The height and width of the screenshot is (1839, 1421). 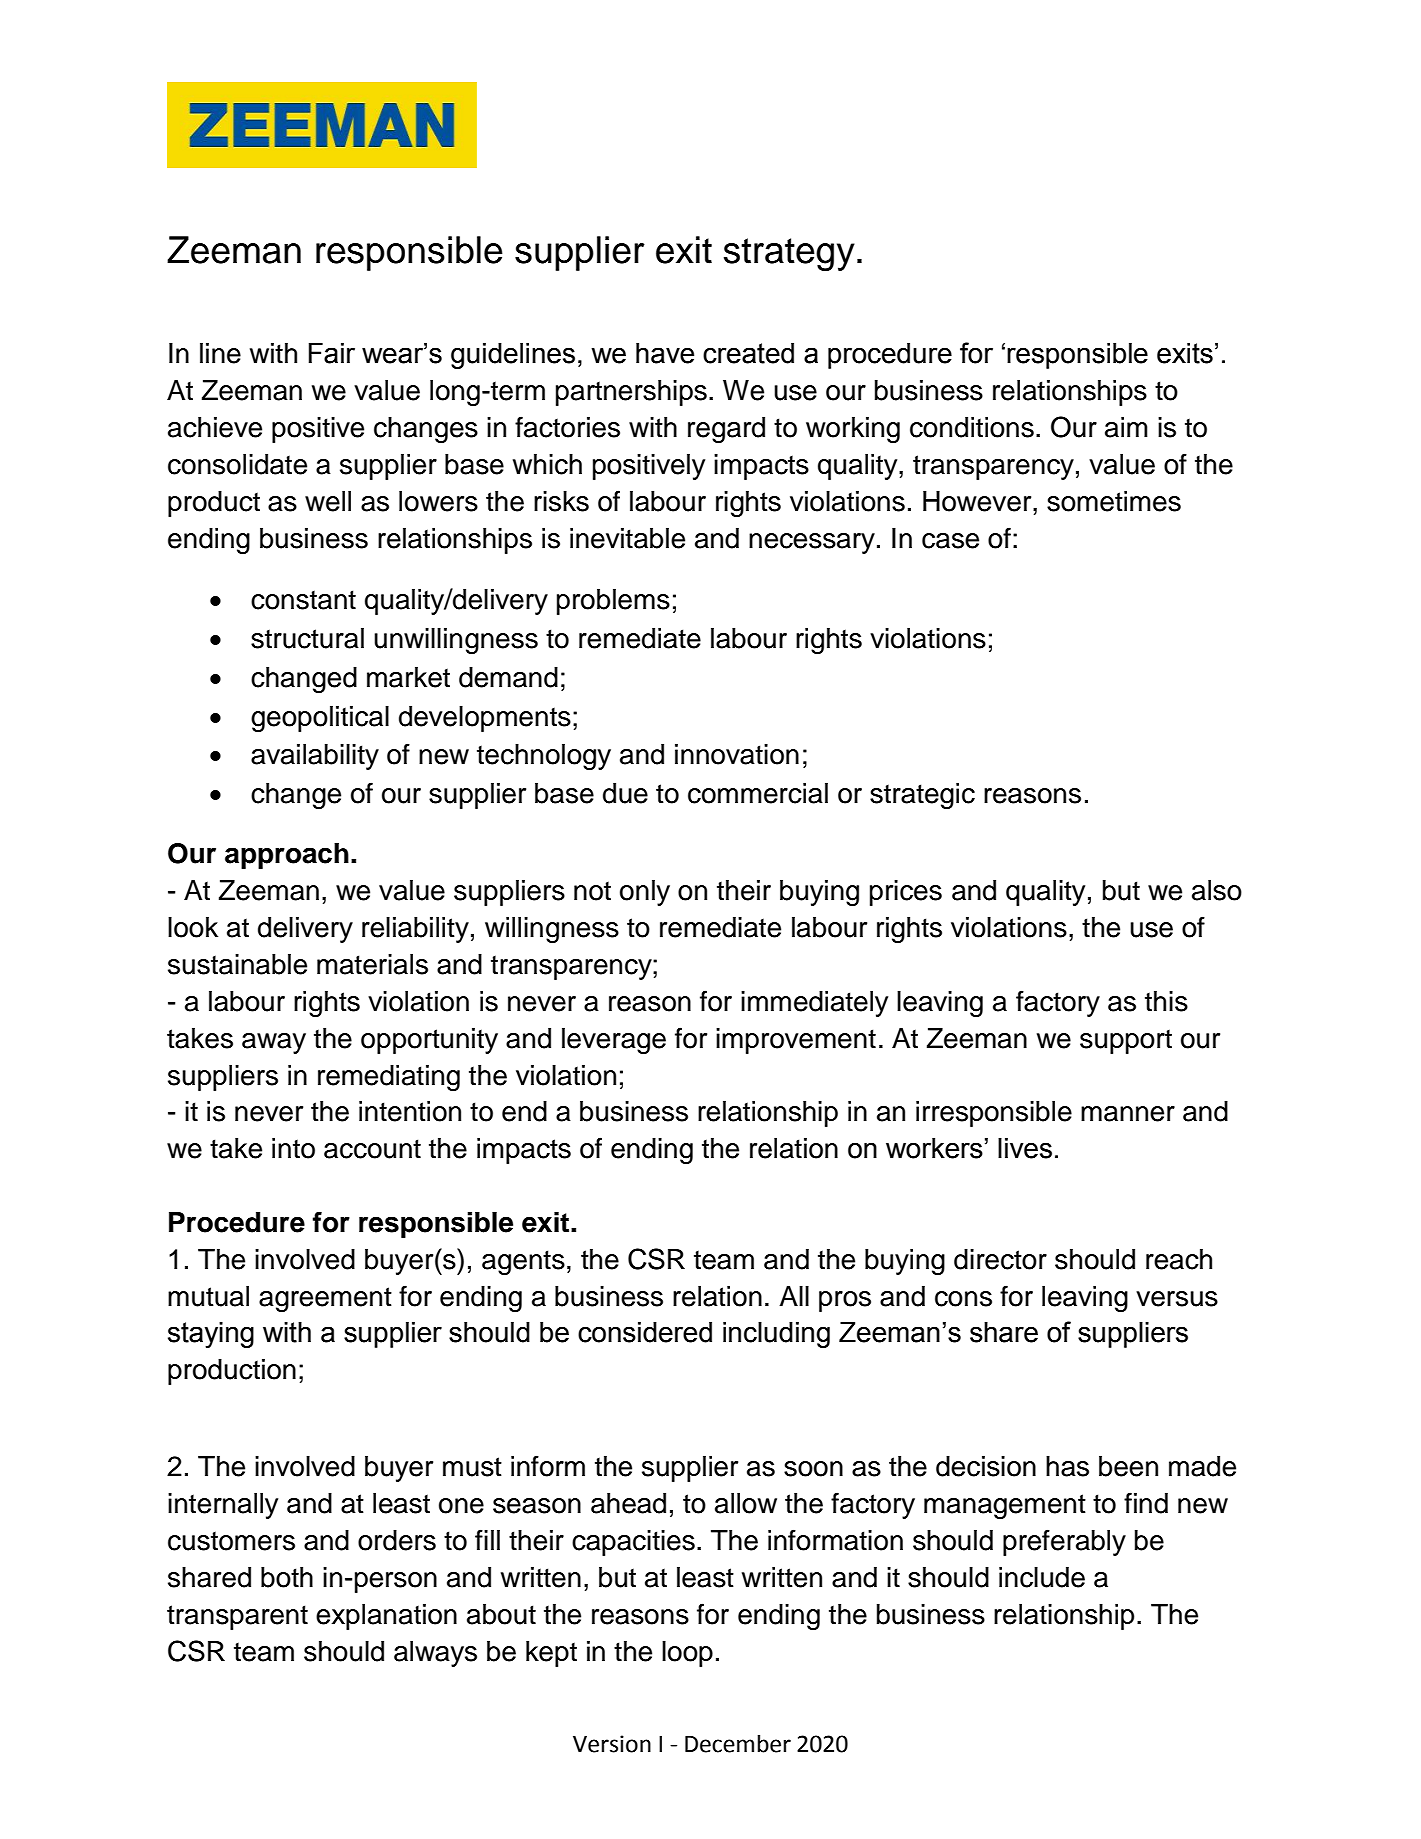 What do you see at coordinates (665, 353) in the screenshot?
I see `have` at bounding box center [665, 353].
